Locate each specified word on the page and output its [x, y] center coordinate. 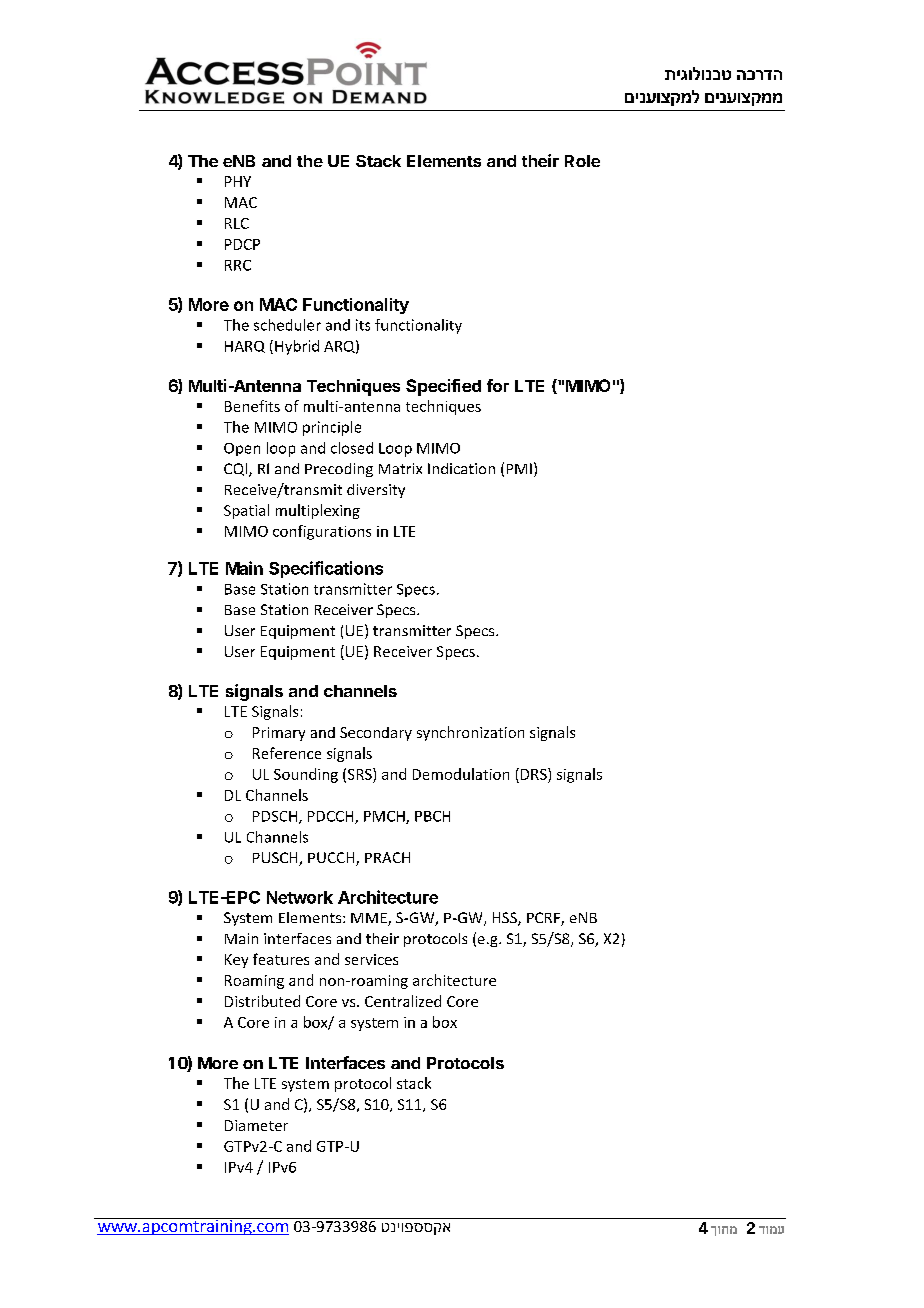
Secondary [376, 734]
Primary [279, 734]
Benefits [252, 406]
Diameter [256, 1125]
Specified [443, 387]
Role [582, 161]
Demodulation [461, 774]
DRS [533, 774]
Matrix [400, 468]
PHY [238, 181]
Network [300, 897]
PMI [519, 468]
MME [370, 919]
